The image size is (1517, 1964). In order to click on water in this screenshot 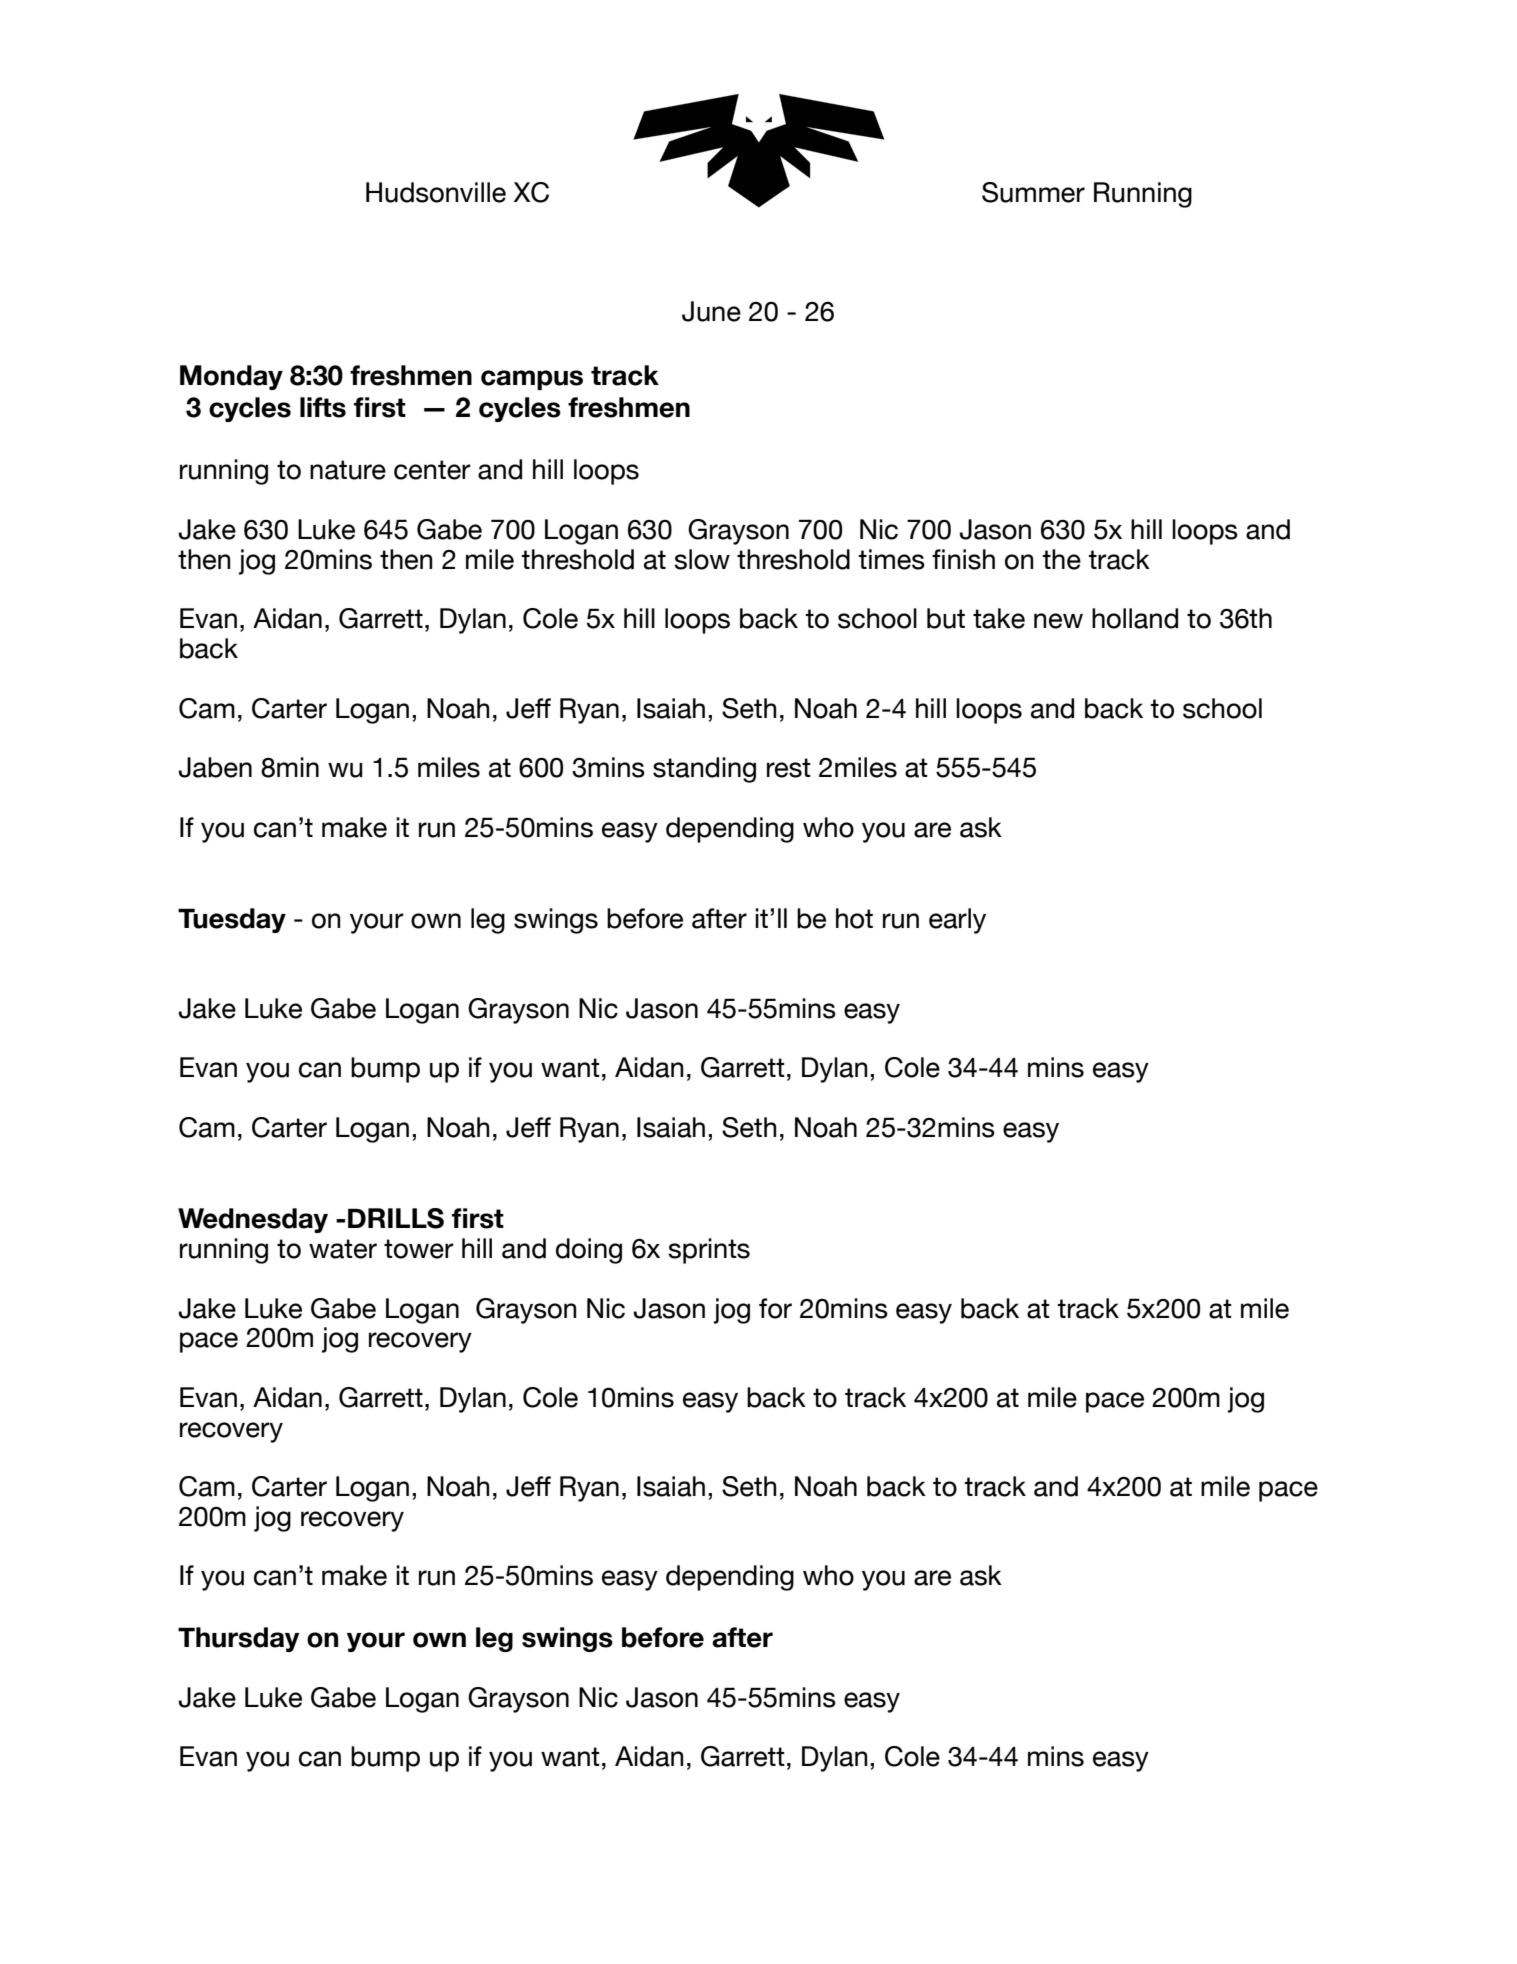, I will do `click(343, 1249)`.
